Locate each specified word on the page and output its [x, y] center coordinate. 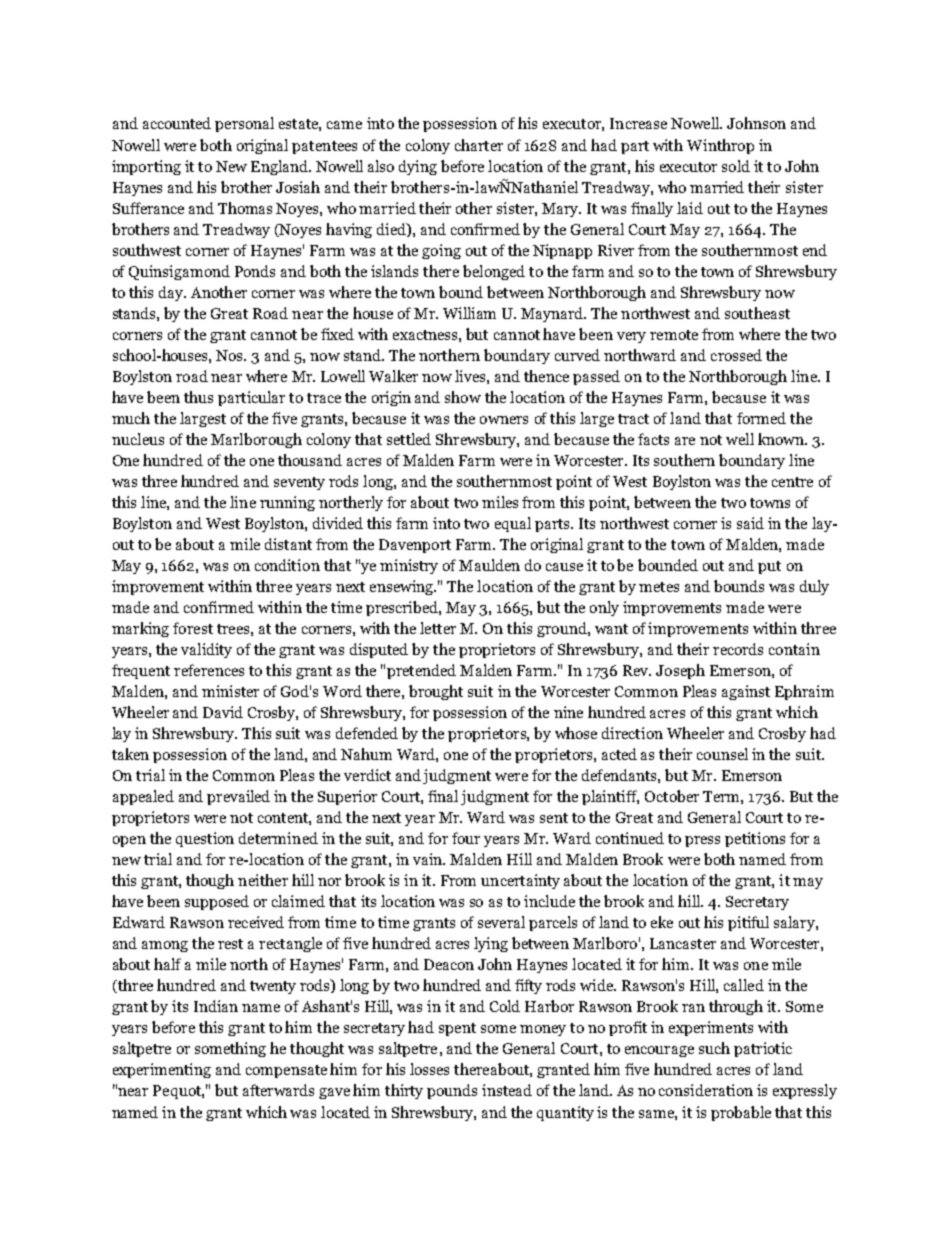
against [746, 692]
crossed [736, 355]
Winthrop [720, 146]
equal [513, 524]
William [469, 313]
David [223, 712]
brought [436, 692]
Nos [231, 355]
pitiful [748, 923]
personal [244, 124]
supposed [217, 902]
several [501, 922]
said [750, 523]
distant [288, 544]
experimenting [162, 1070]
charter [479, 145]
